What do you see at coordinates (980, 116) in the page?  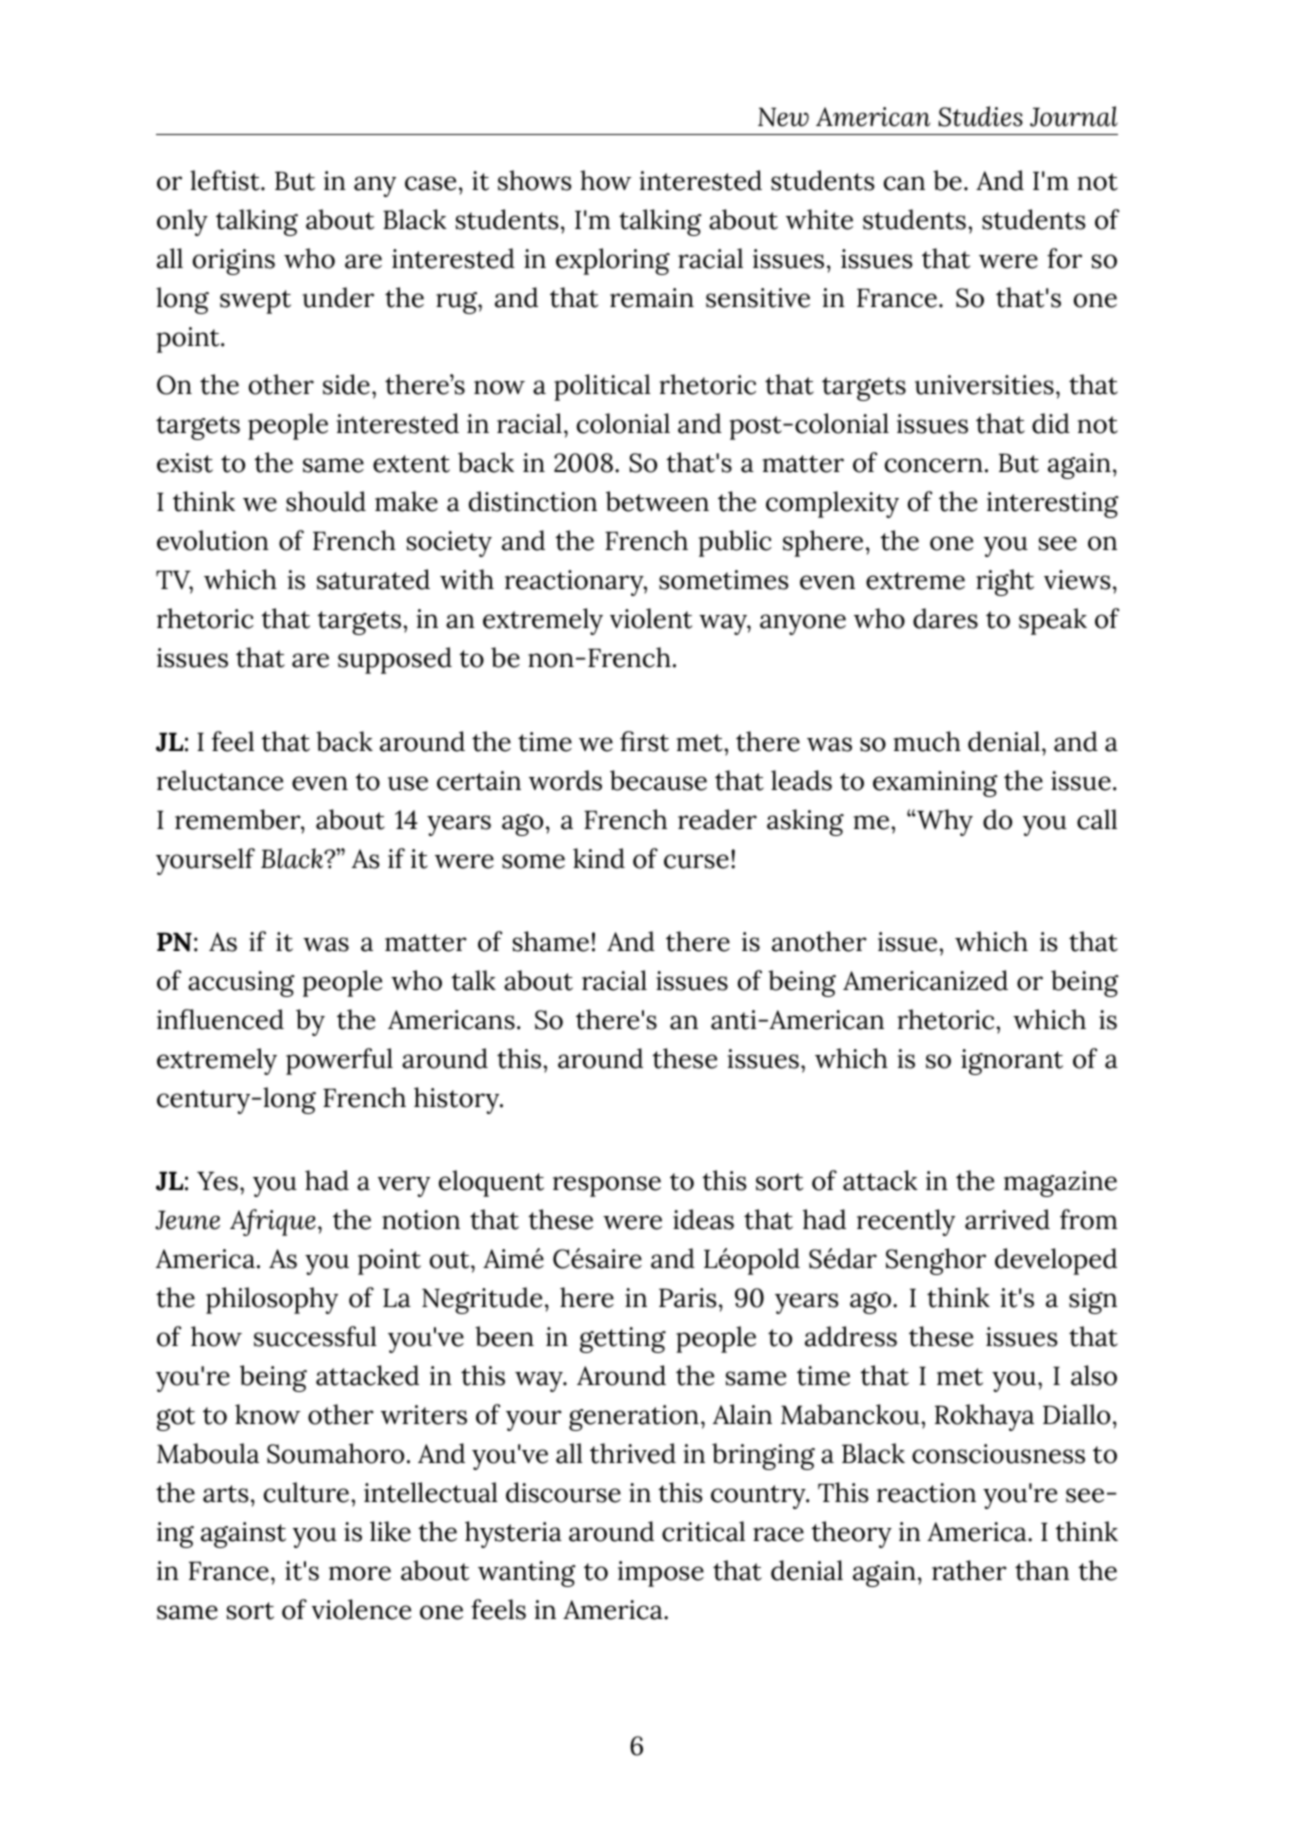 I see `Studies` at bounding box center [980, 116].
